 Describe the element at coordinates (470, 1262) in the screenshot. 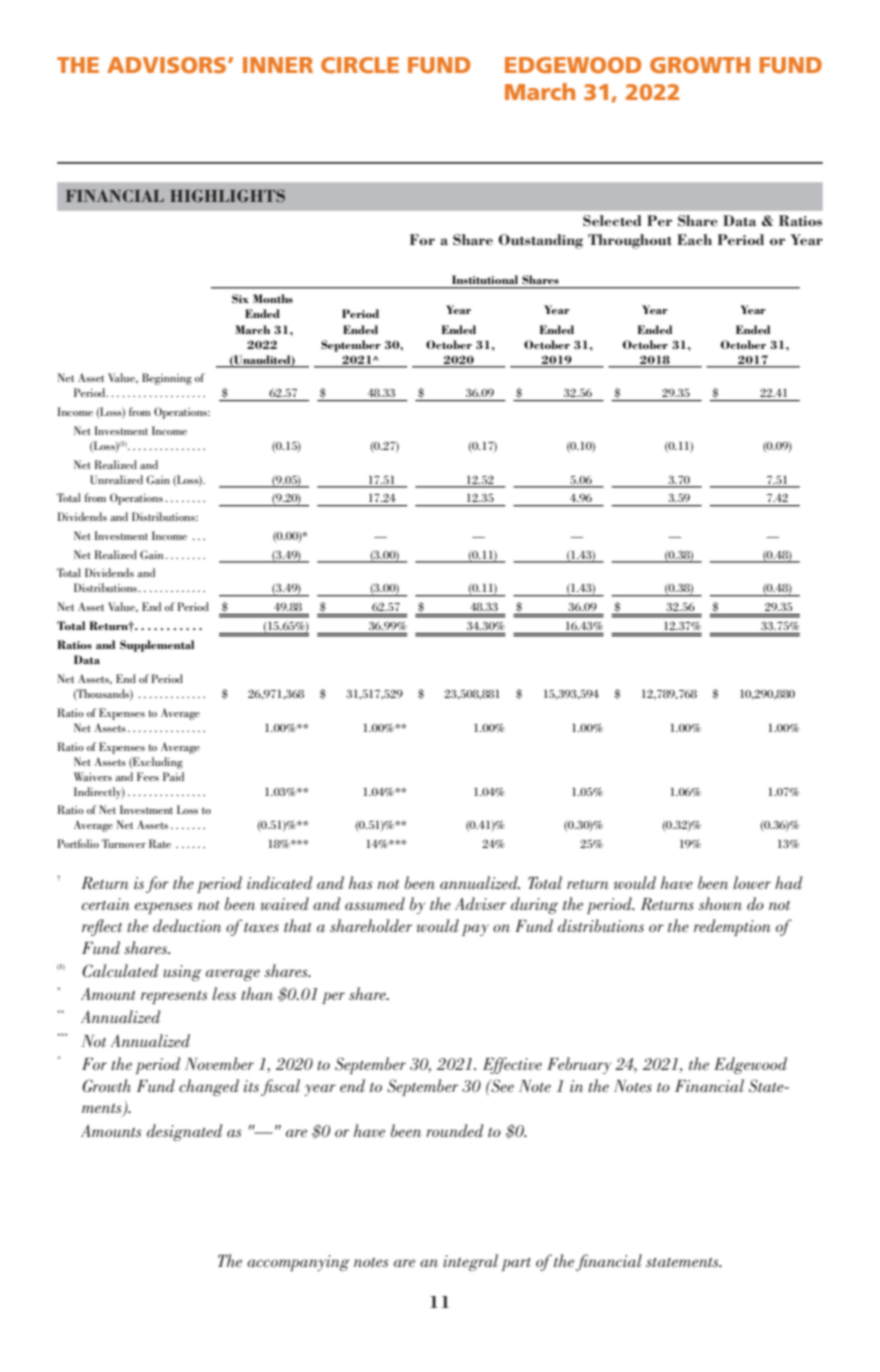

I see `integral` at that location.
